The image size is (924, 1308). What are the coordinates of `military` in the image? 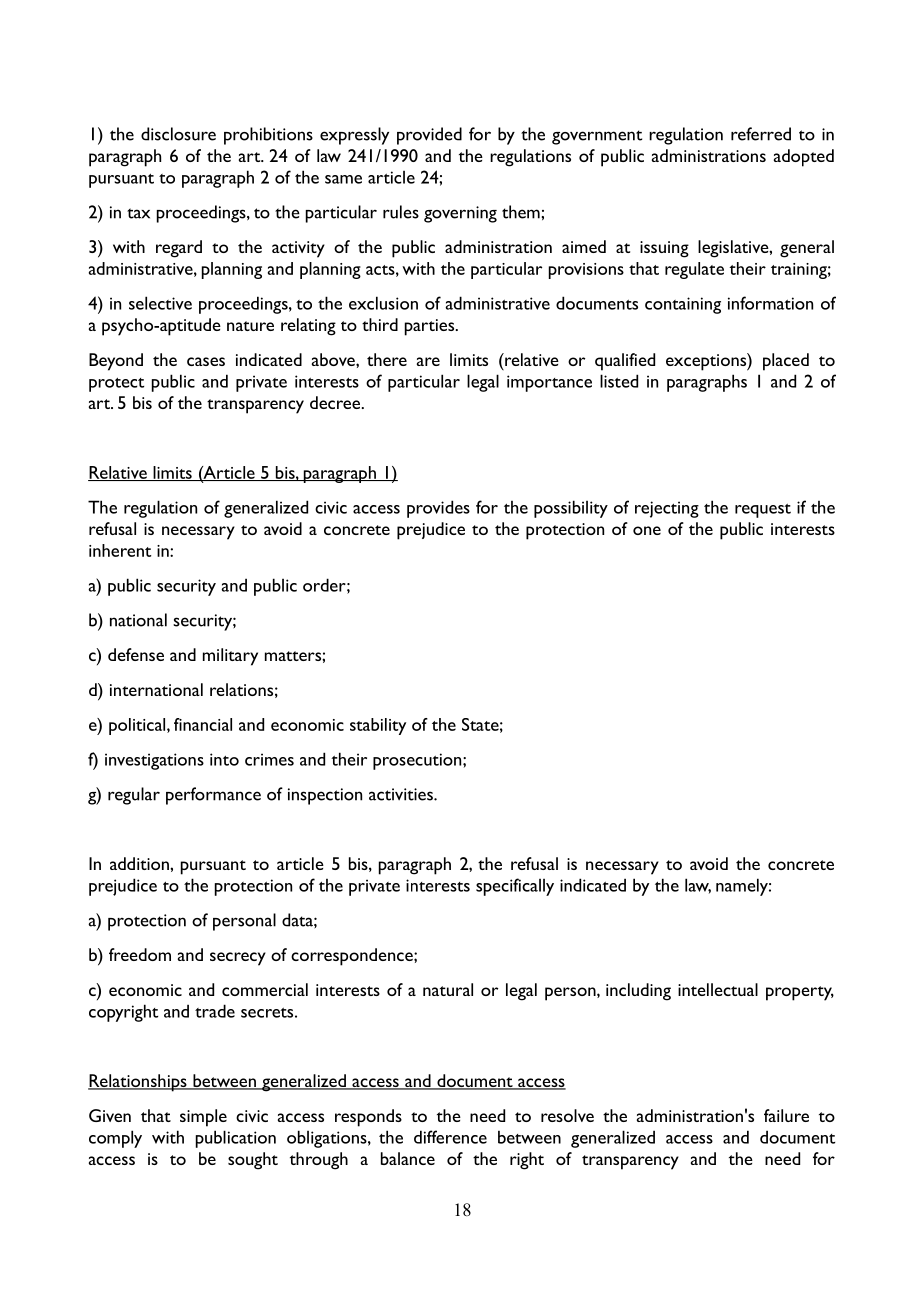 It's located at (230, 657).
